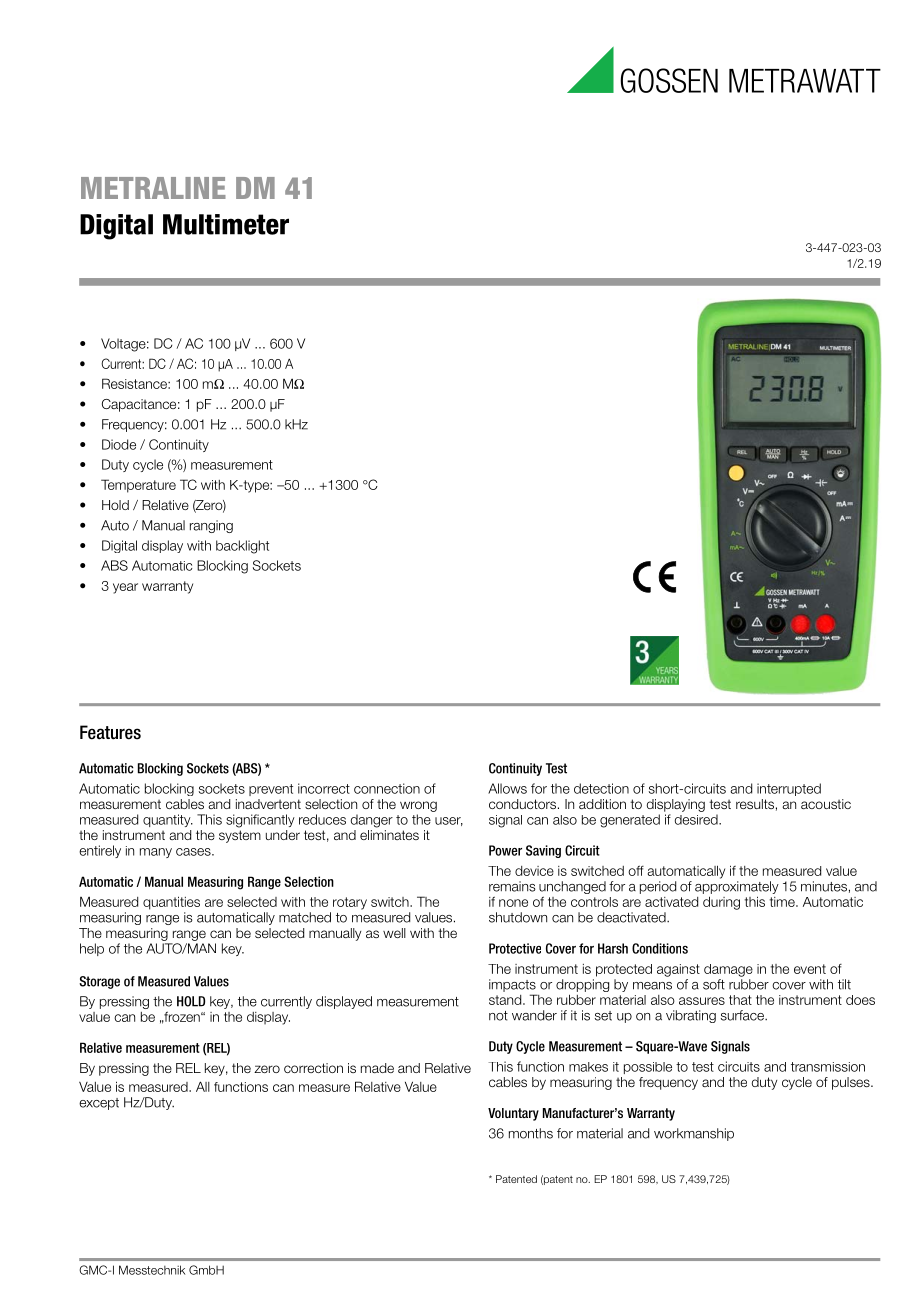 The height and width of the screenshot is (1308, 924). I want to click on ranging, so click(211, 526).
